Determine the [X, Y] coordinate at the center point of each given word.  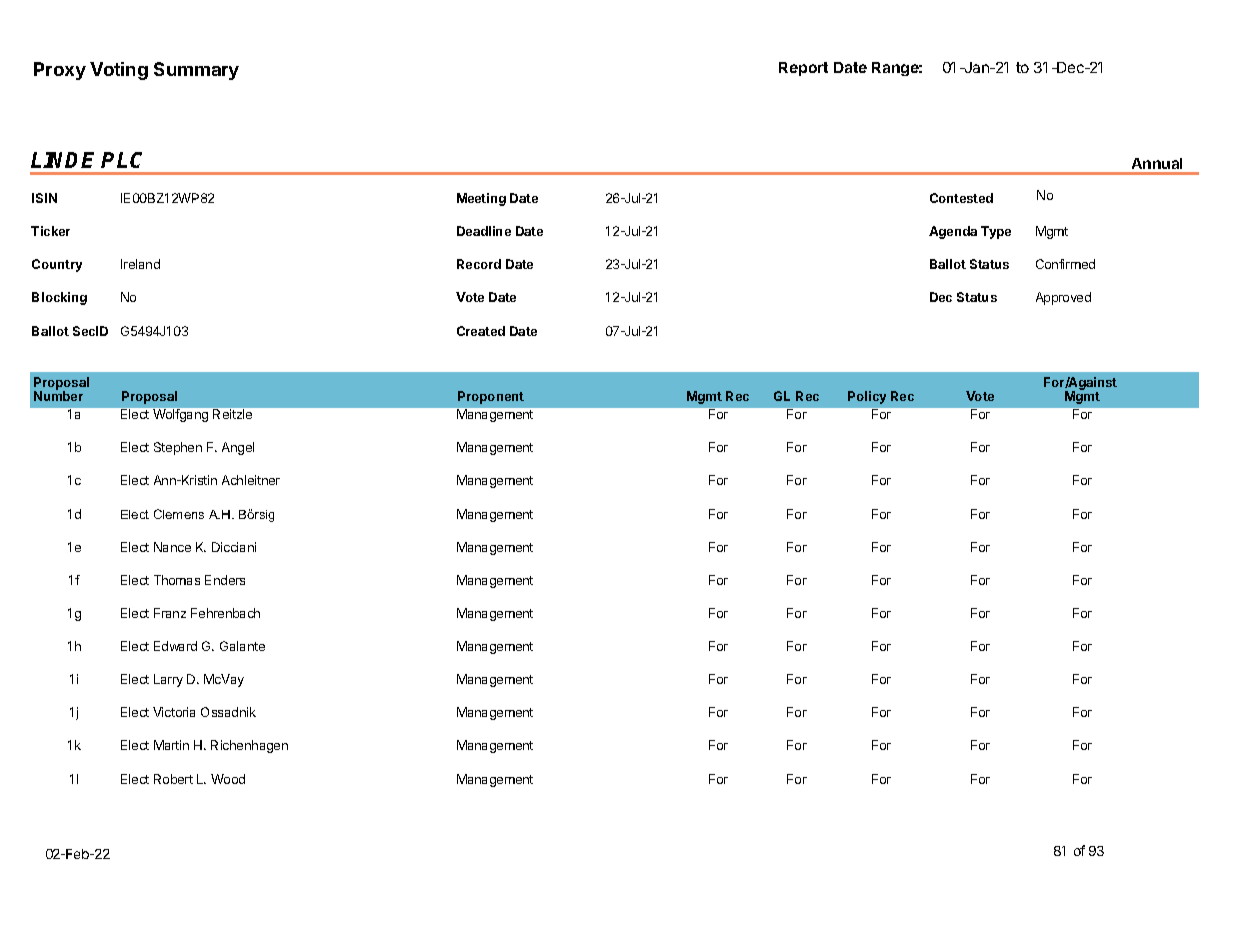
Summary [196, 71]
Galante [242, 646]
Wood [228, 779]
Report [803, 69]
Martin [171, 745]
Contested [961, 198]
